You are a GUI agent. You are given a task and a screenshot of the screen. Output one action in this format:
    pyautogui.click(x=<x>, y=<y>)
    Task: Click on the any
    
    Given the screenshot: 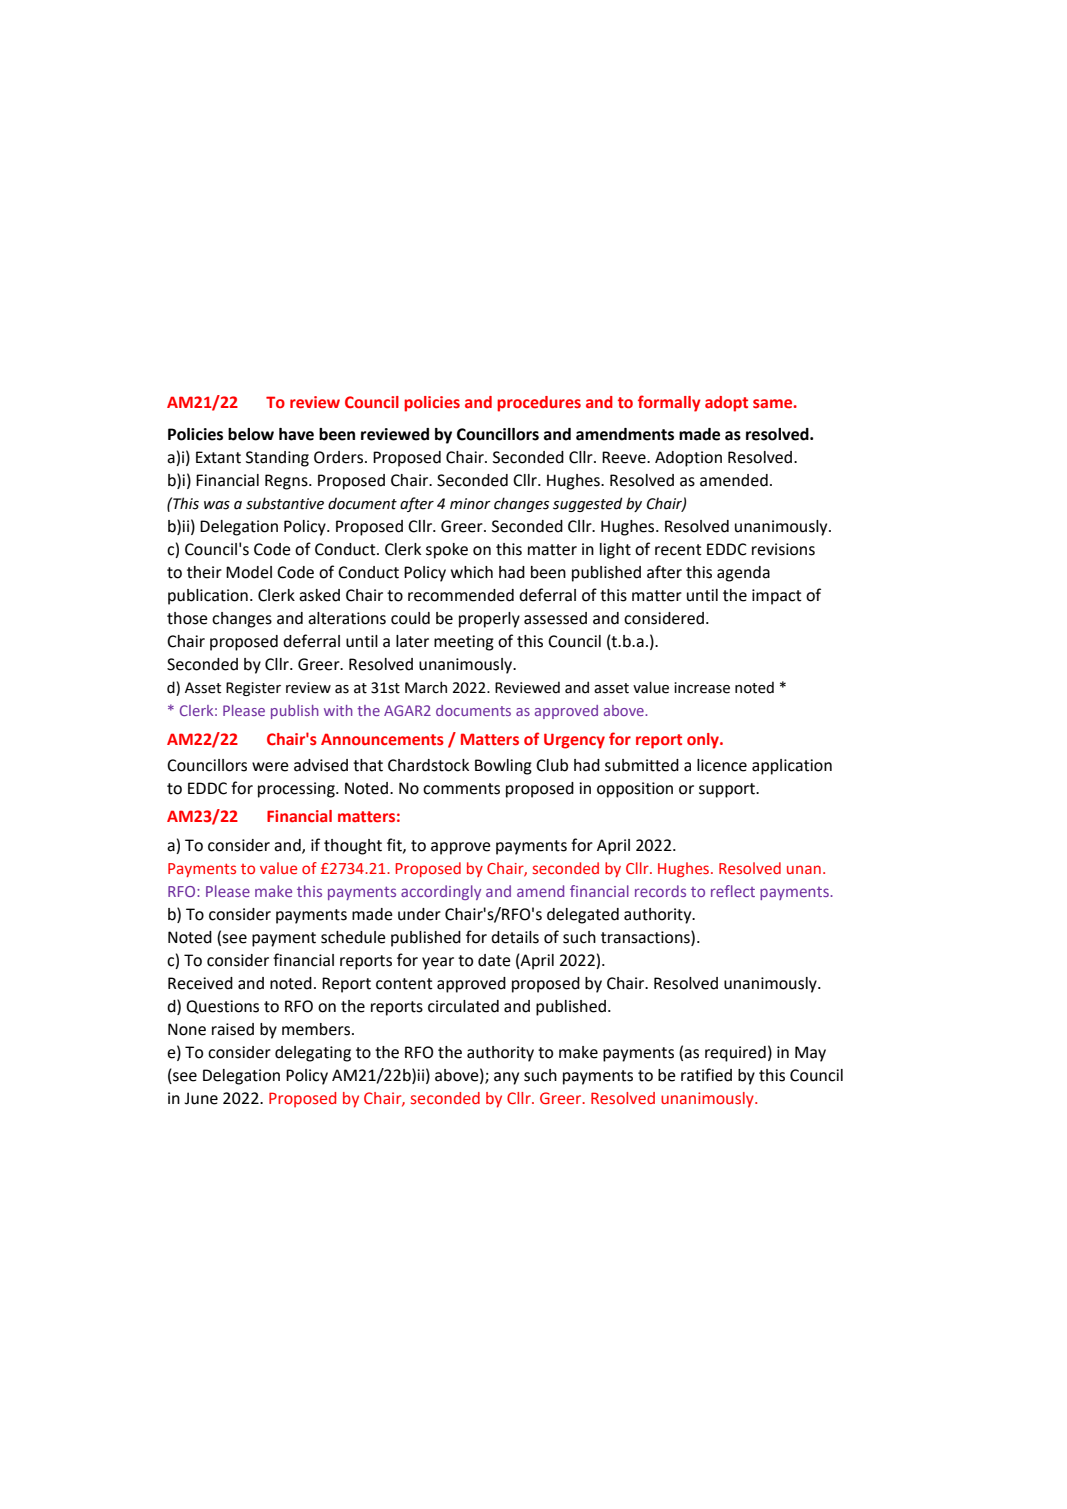 What is the action you would take?
    pyautogui.click(x=506, y=1078)
